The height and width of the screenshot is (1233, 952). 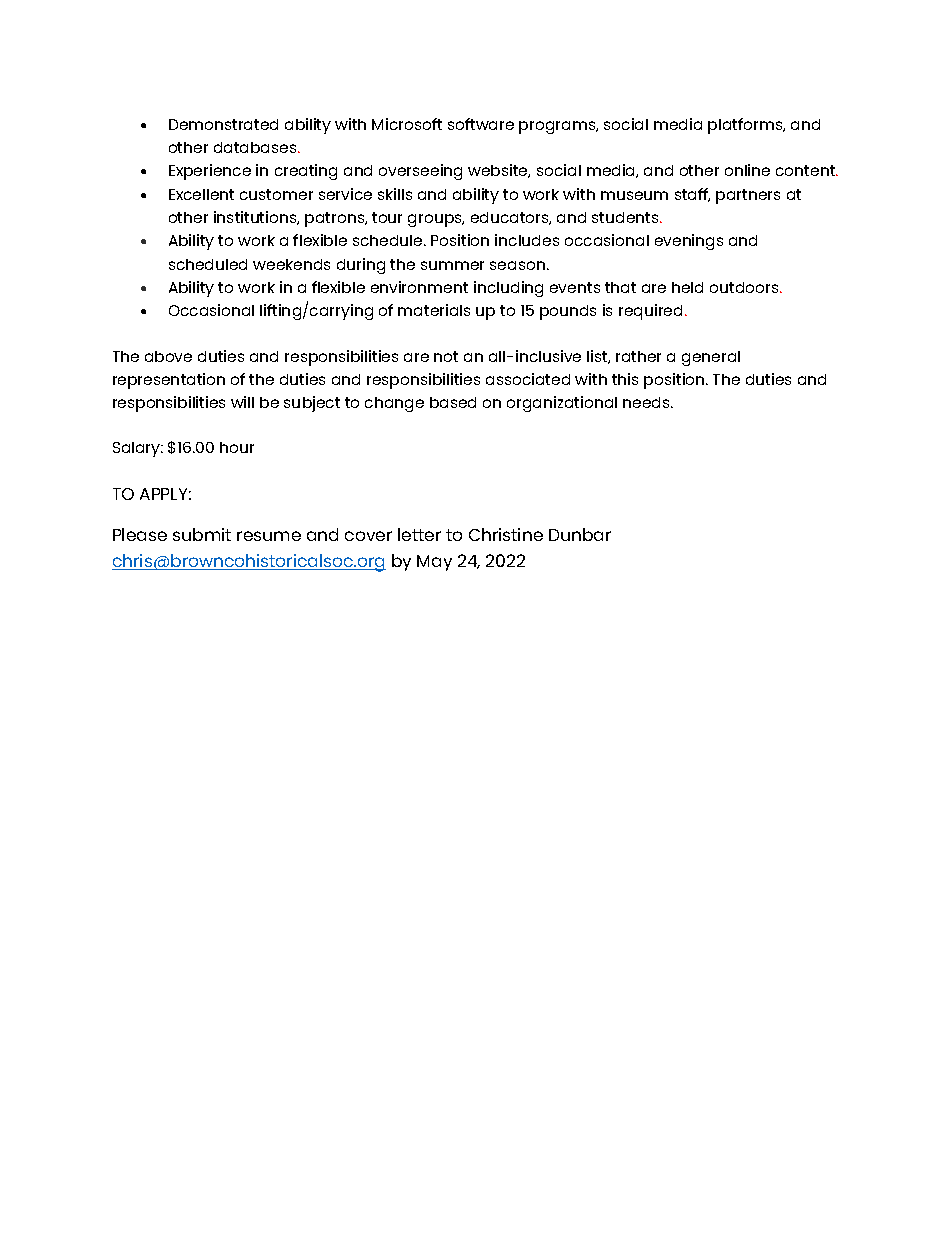 I want to click on platforms, so click(x=746, y=126).
